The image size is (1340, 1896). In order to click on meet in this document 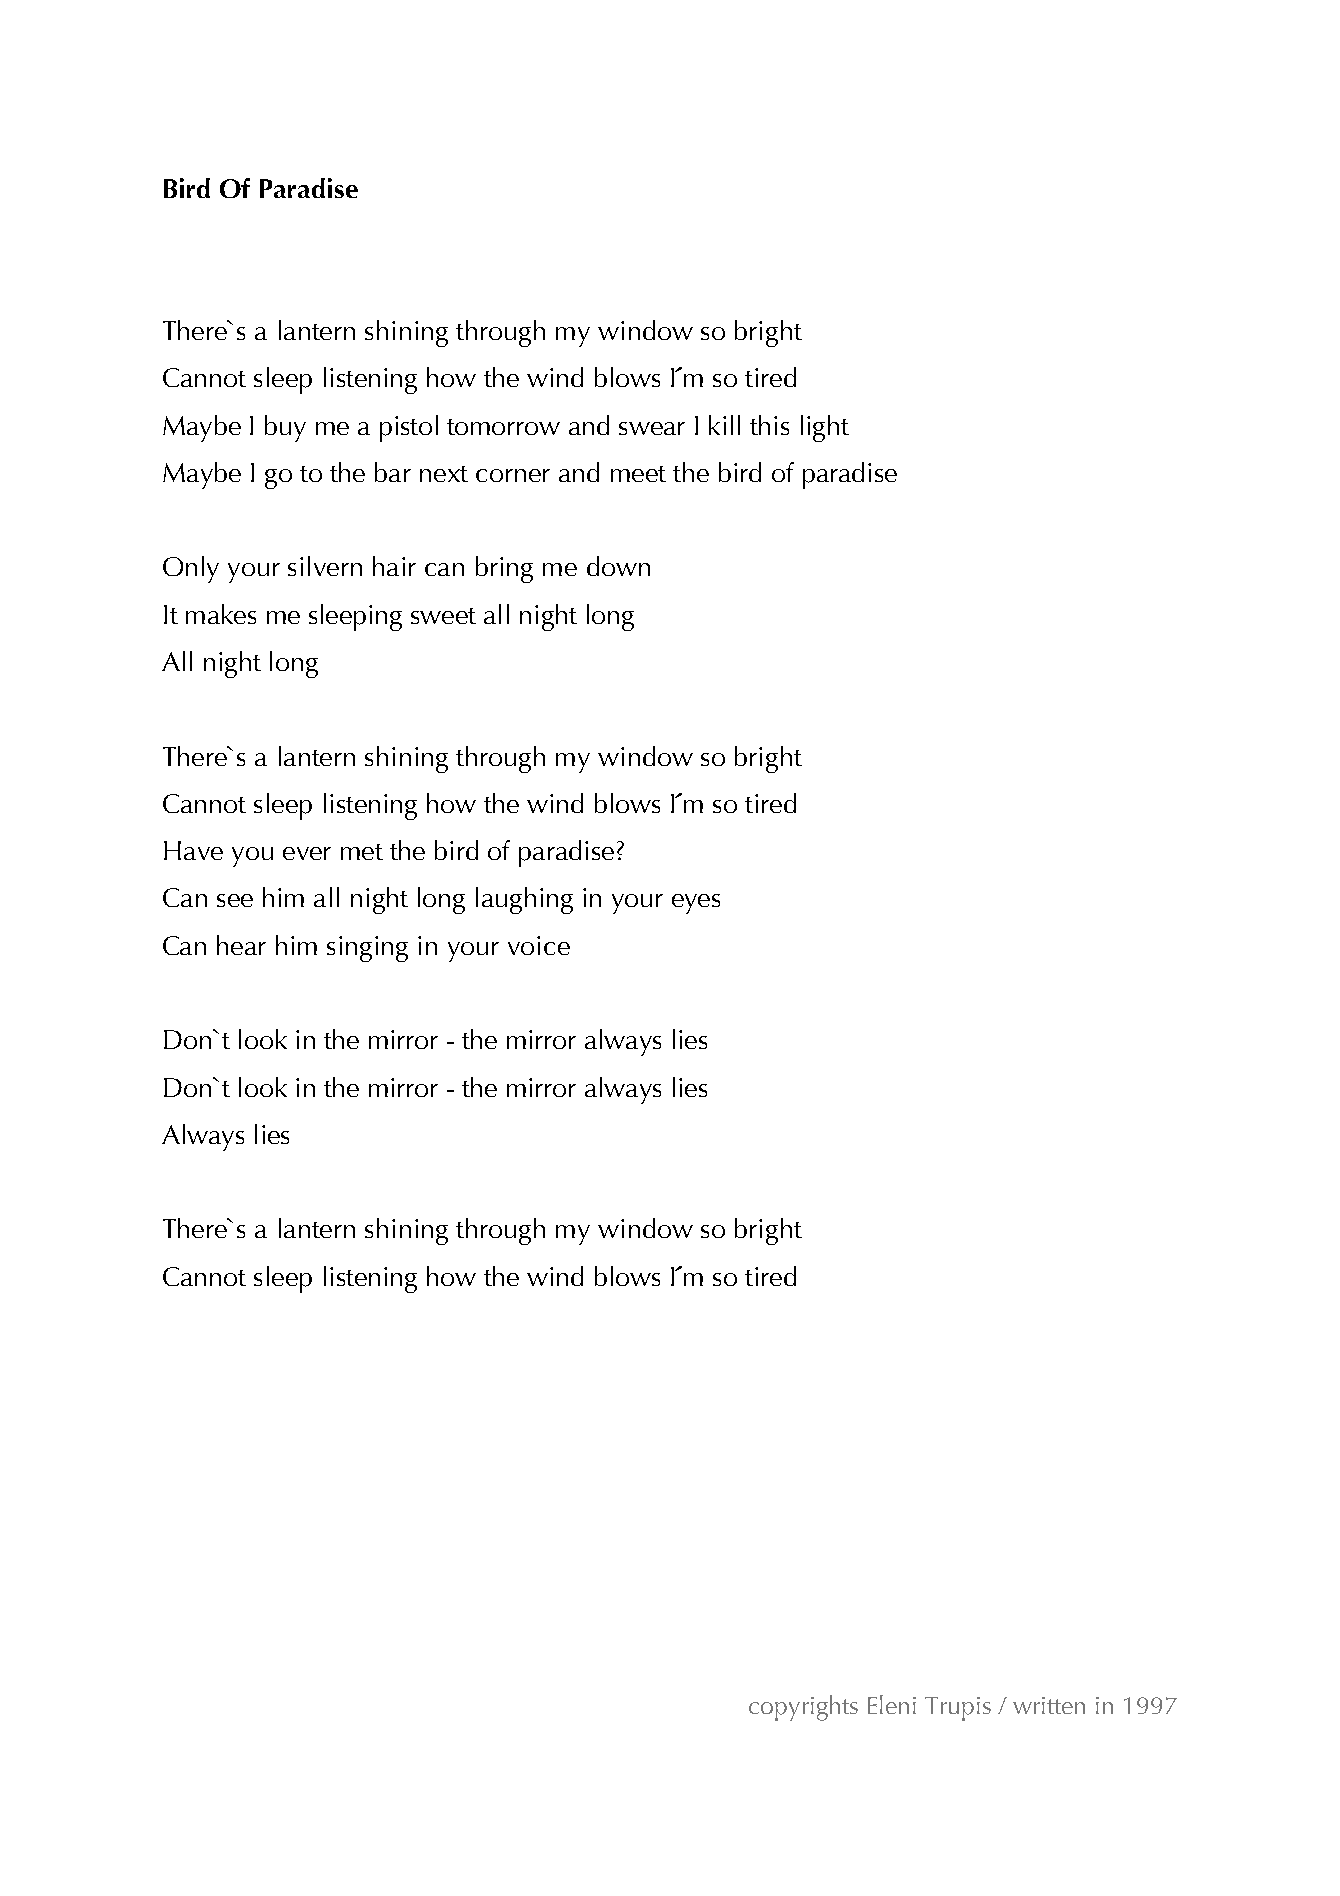, I will do `click(638, 474)`.
